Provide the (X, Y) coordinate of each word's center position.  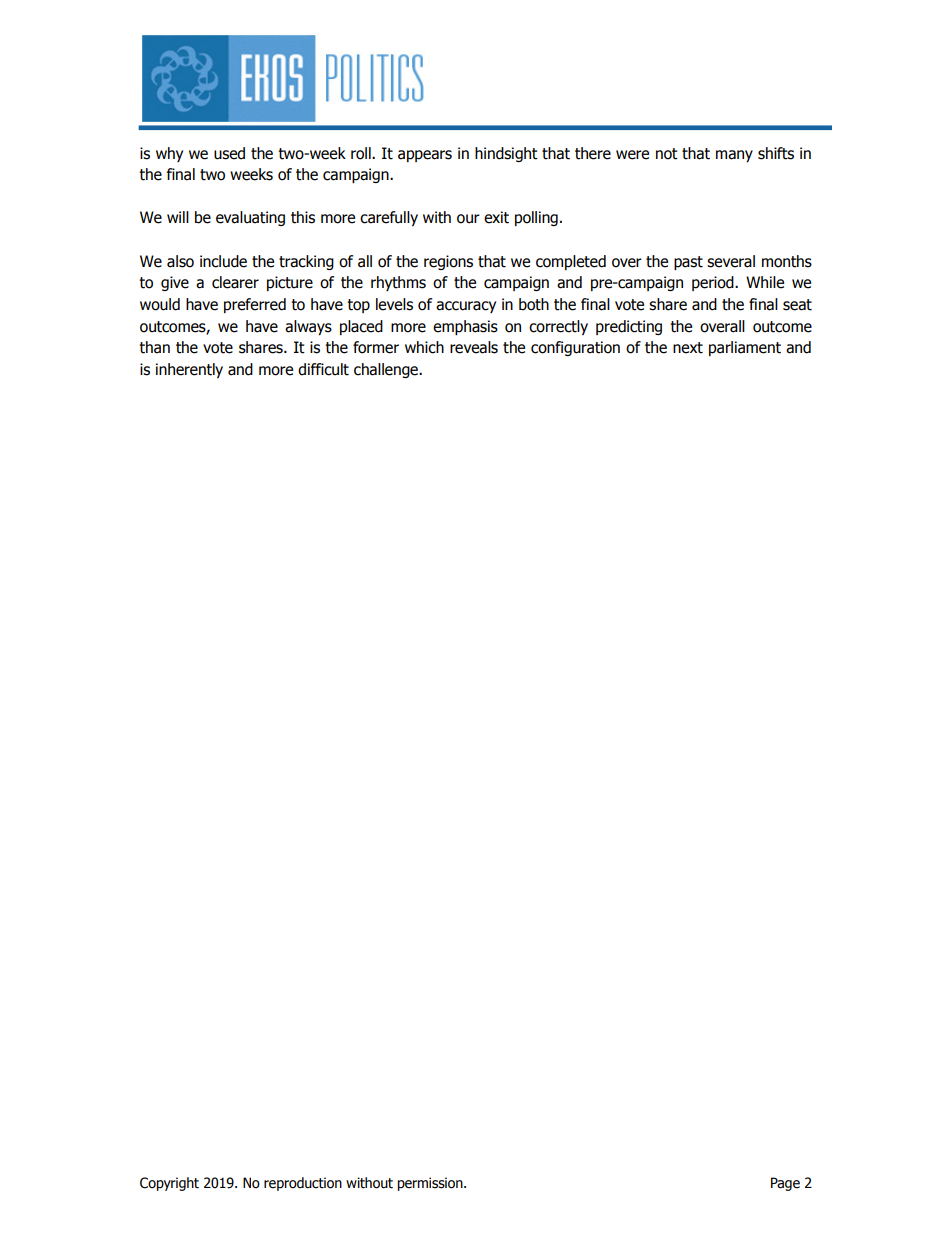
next (688, 348)
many (734, 156)
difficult (323, 369)
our (468, 219)
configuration (575, 348)
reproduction (303, 1184)
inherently (189, 370)
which (424, 347)
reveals (474, 347)
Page (785, 1184)
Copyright (169, 1184)
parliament (745, 348)
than (154, 347)
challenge (387, 370)
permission (431, 1184)
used (229, 153)
